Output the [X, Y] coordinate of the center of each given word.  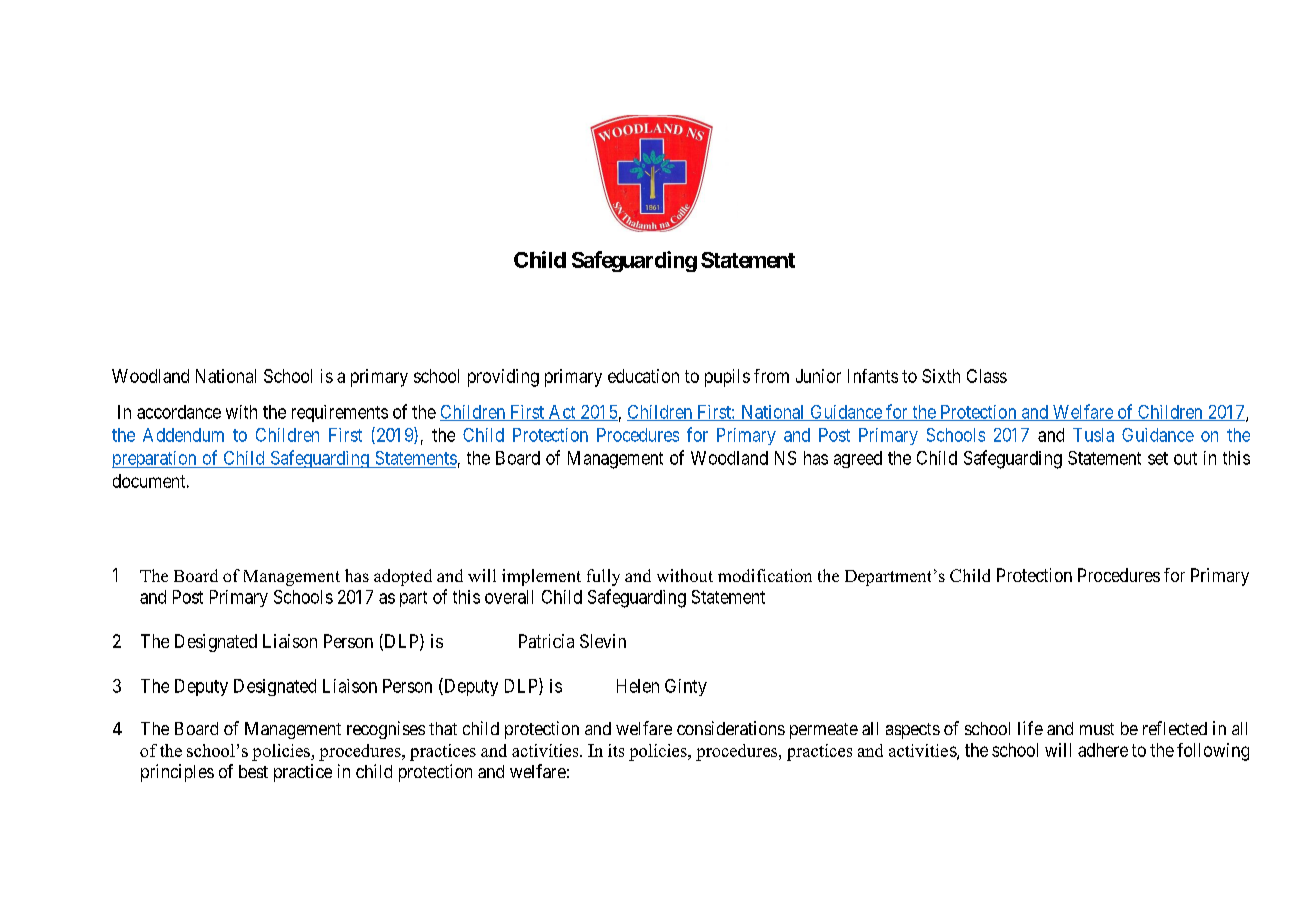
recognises [386, 730]
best [253, 771]
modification [765, 575]
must [1097, 729]
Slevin [603, 641]
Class [987, 376]
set [1158, 458]
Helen [638, 686]
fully [603, 577]
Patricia [546, 641]
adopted [403, 577]
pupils [727, 378]
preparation [155, 459]
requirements [340, 413]
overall [509, 597]
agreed [858, 459]
